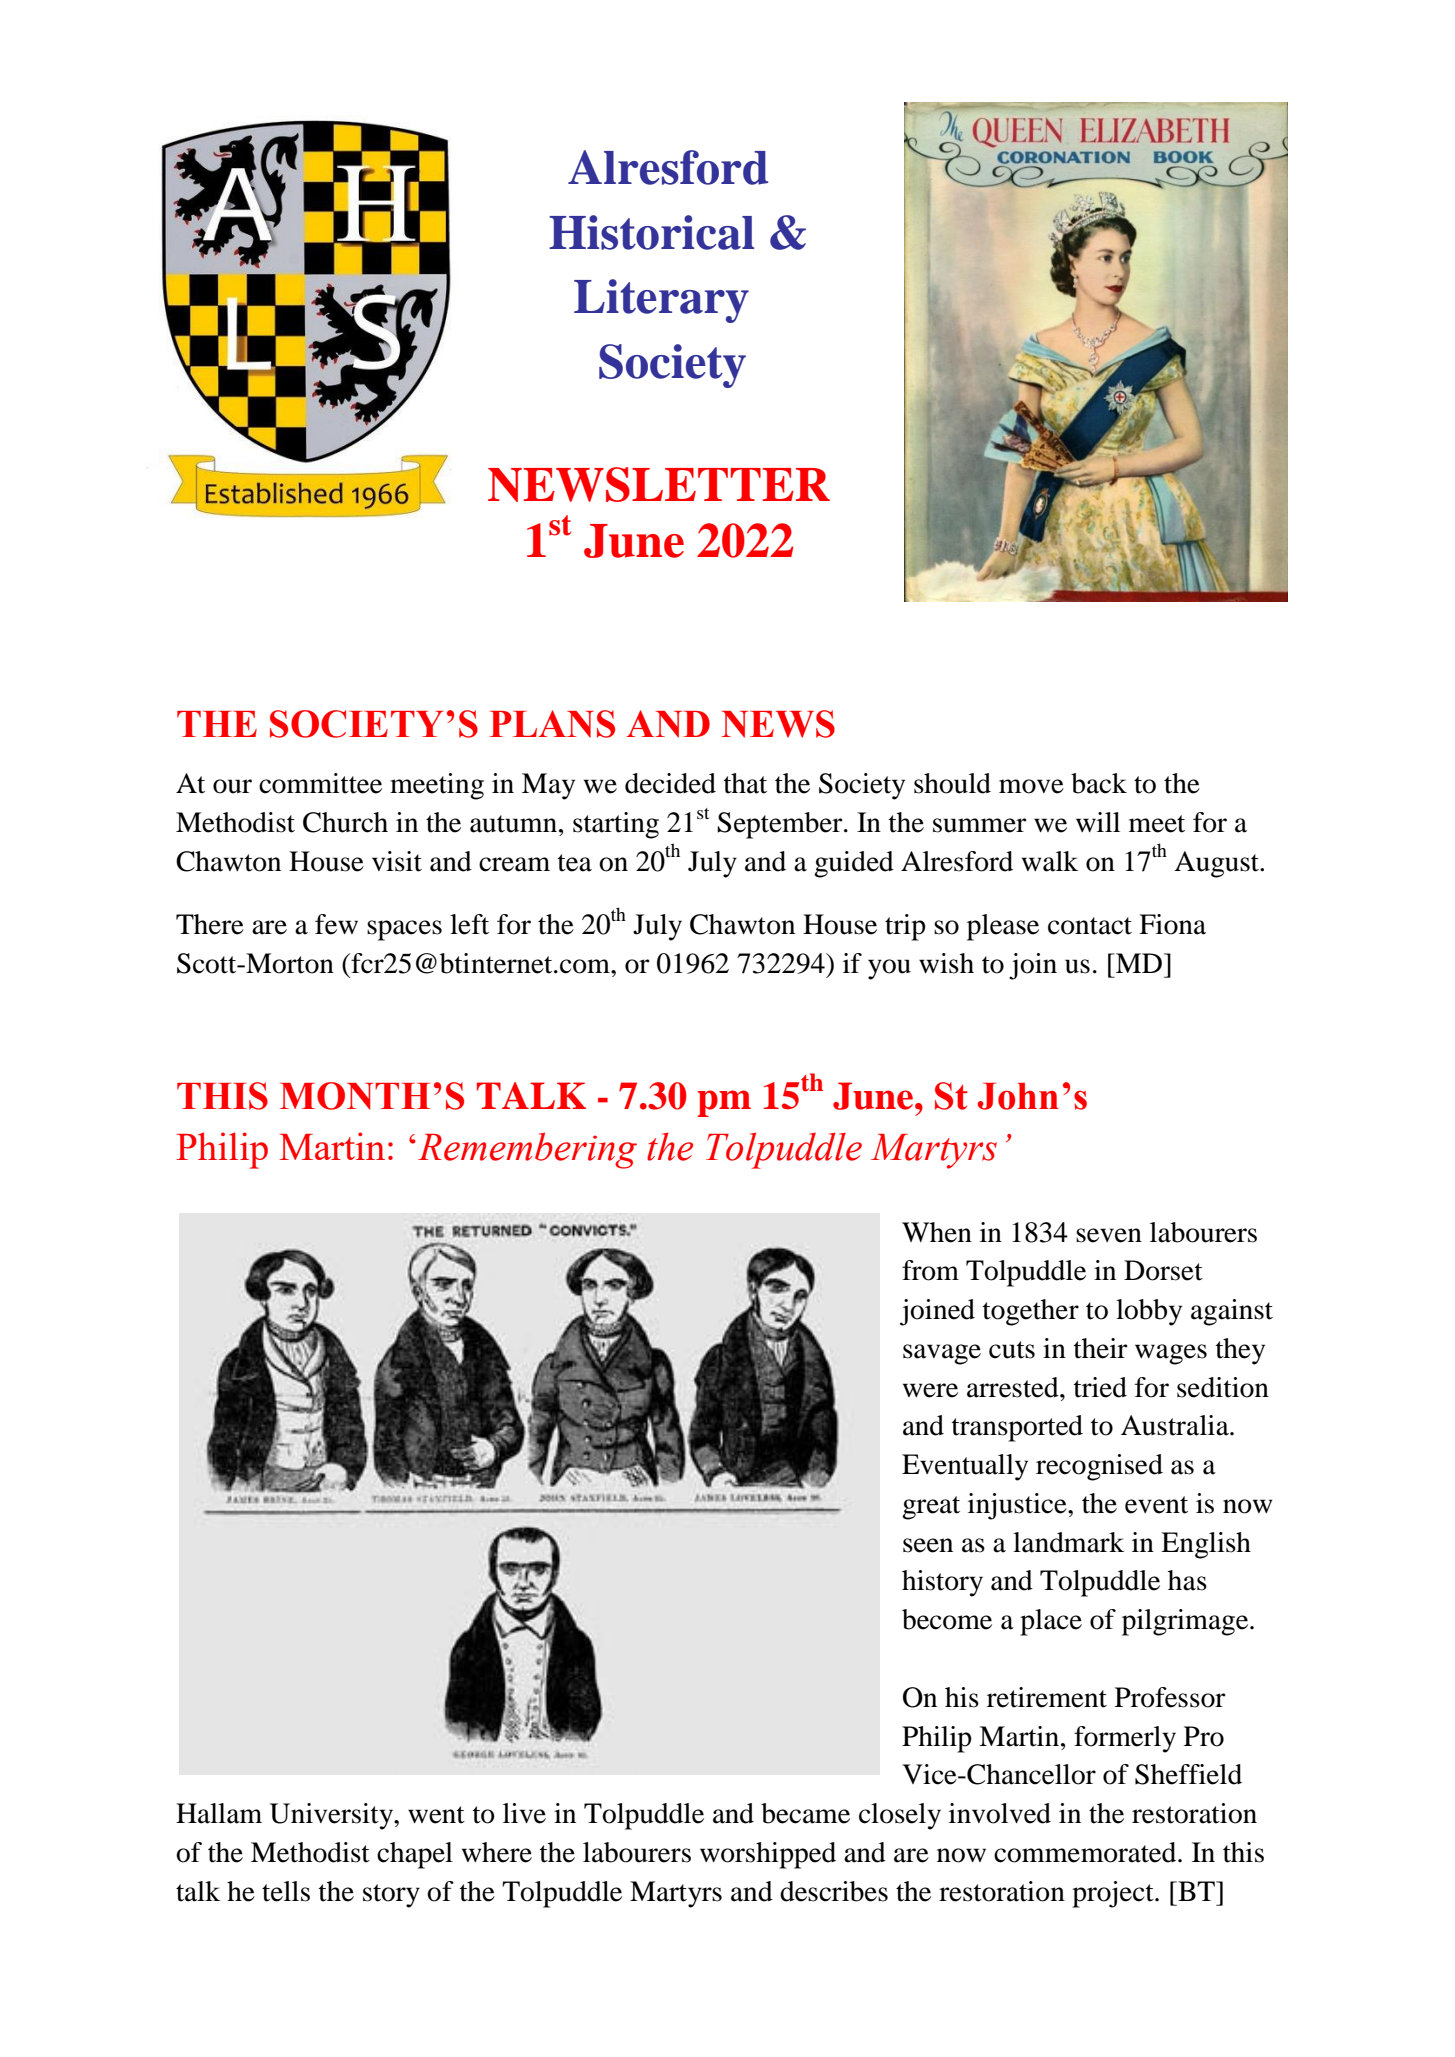 The width and height of the image is (1455, 2057). I want to click on Literary, so click(661, 301).
